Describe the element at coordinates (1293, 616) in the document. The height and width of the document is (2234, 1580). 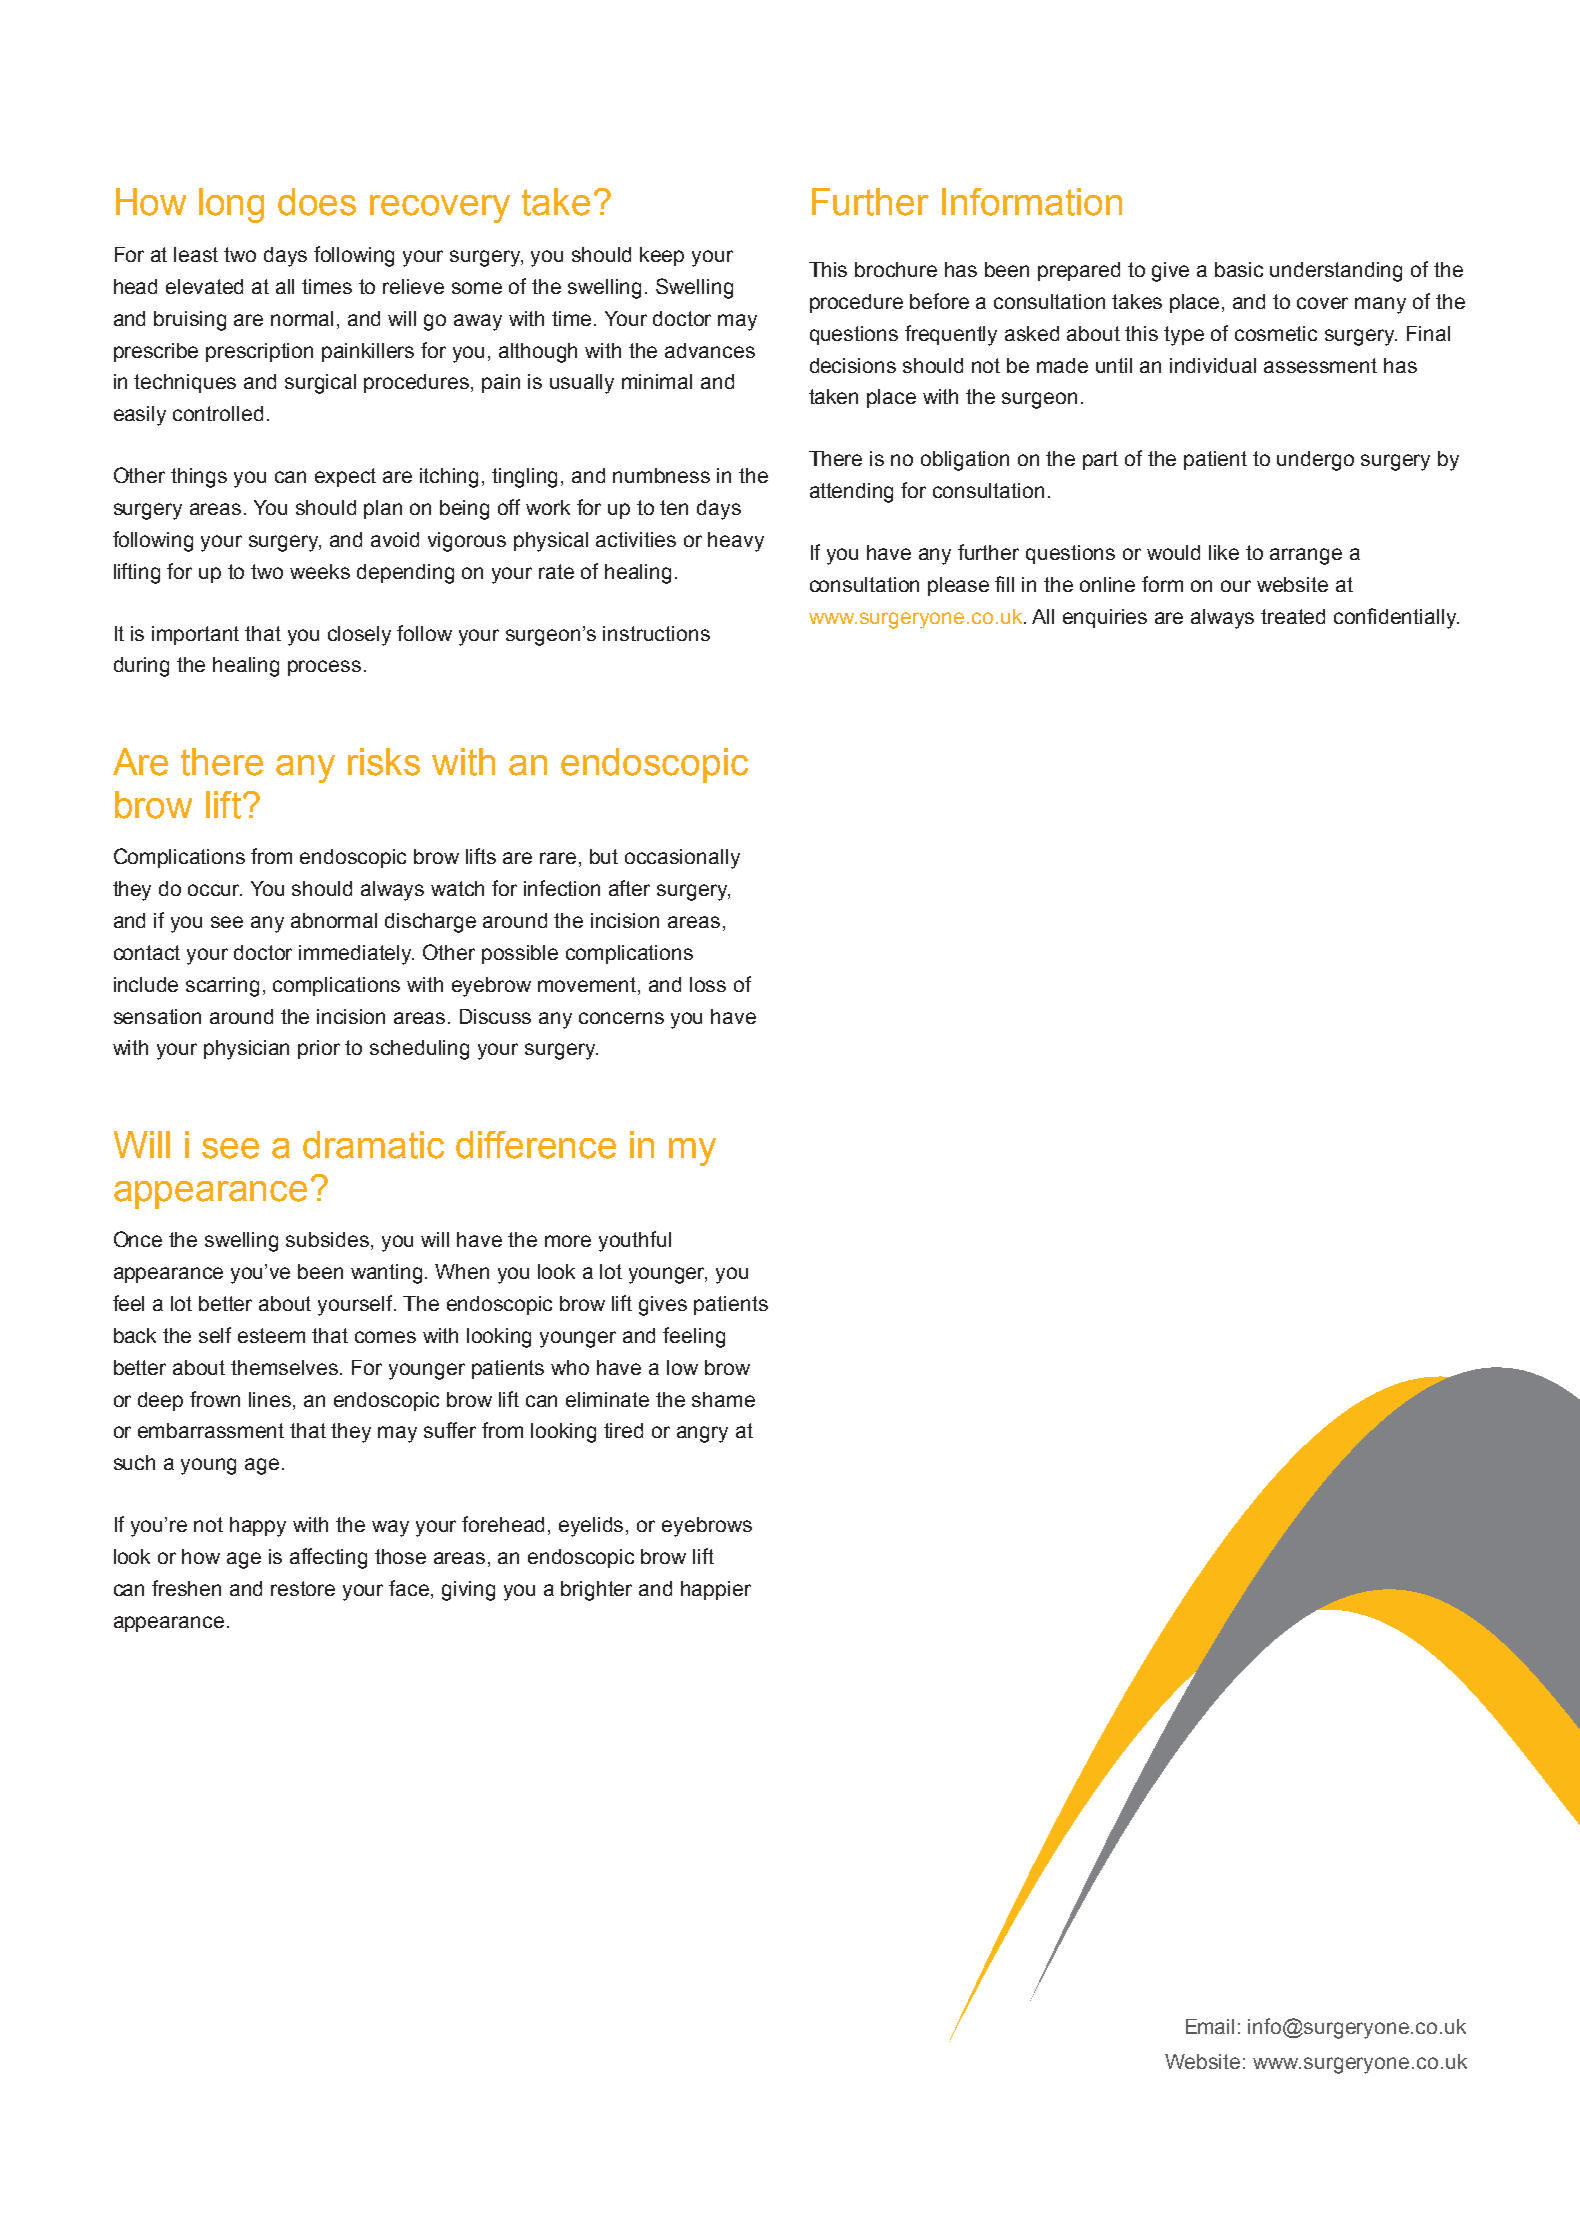
I see `treated` at that location.
